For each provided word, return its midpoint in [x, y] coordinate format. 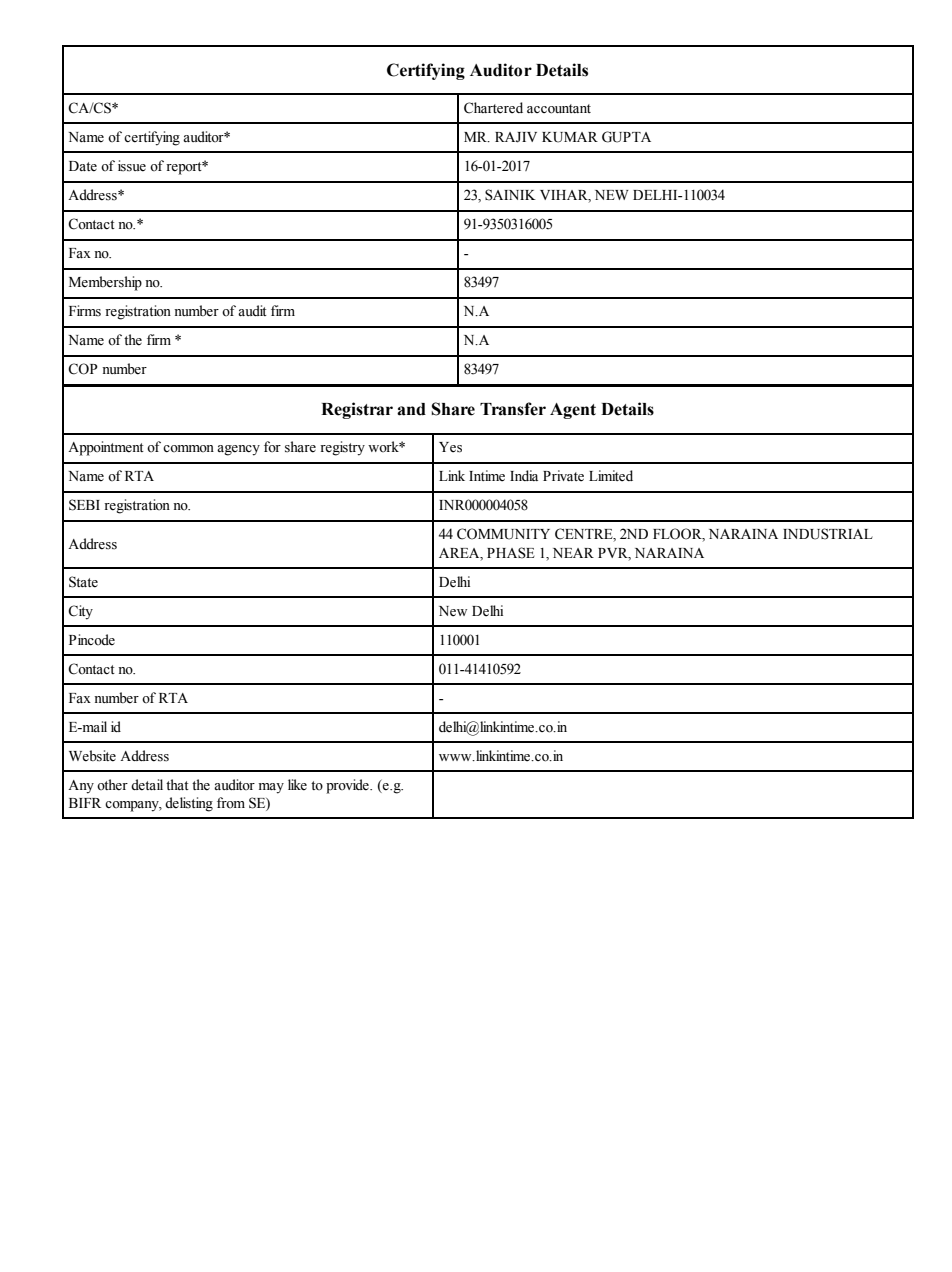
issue [132, 166]
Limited [611, 476]
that [177, 784]
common [188, 448]
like [297, 785]
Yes [450, 447]
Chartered [493, 108]
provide [348, 786]
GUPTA [626, 137]
